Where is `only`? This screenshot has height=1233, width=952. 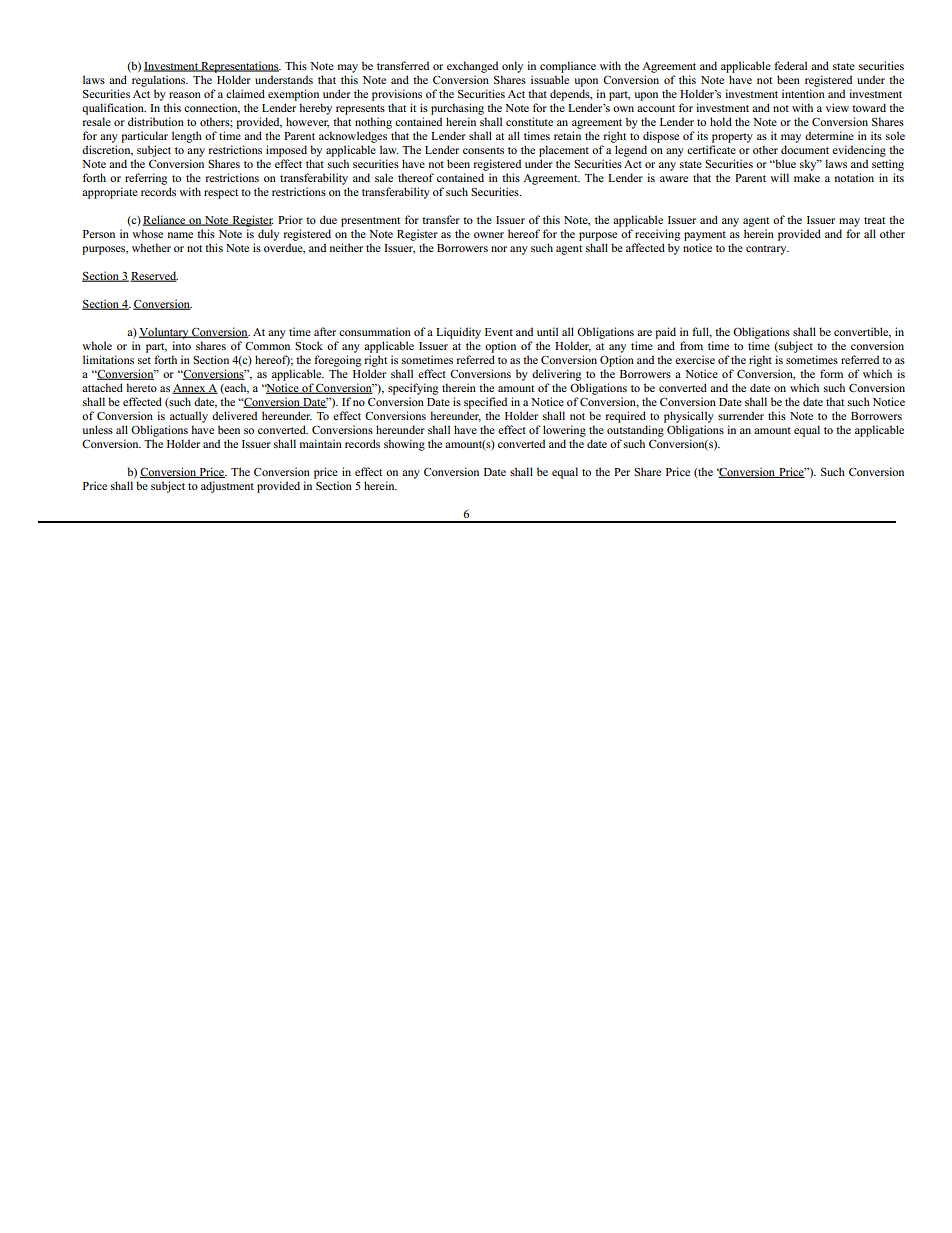
only is located at coordinates (512, 67).
